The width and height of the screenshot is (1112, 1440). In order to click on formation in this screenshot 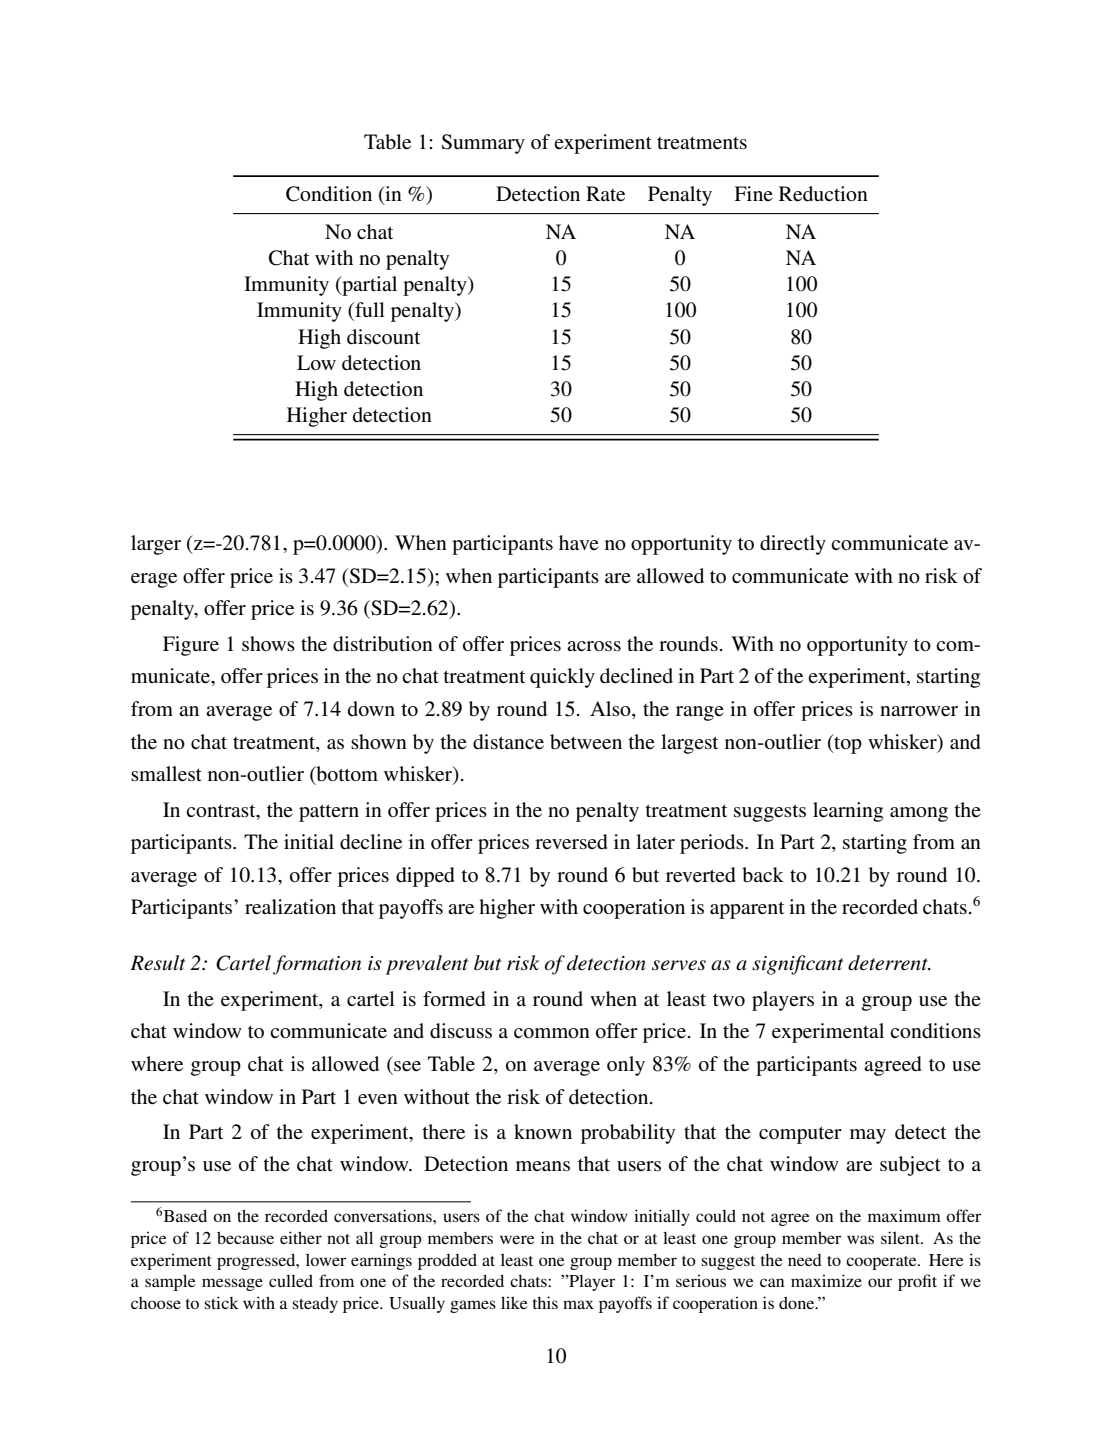, I will do `click(317, 965)`.
